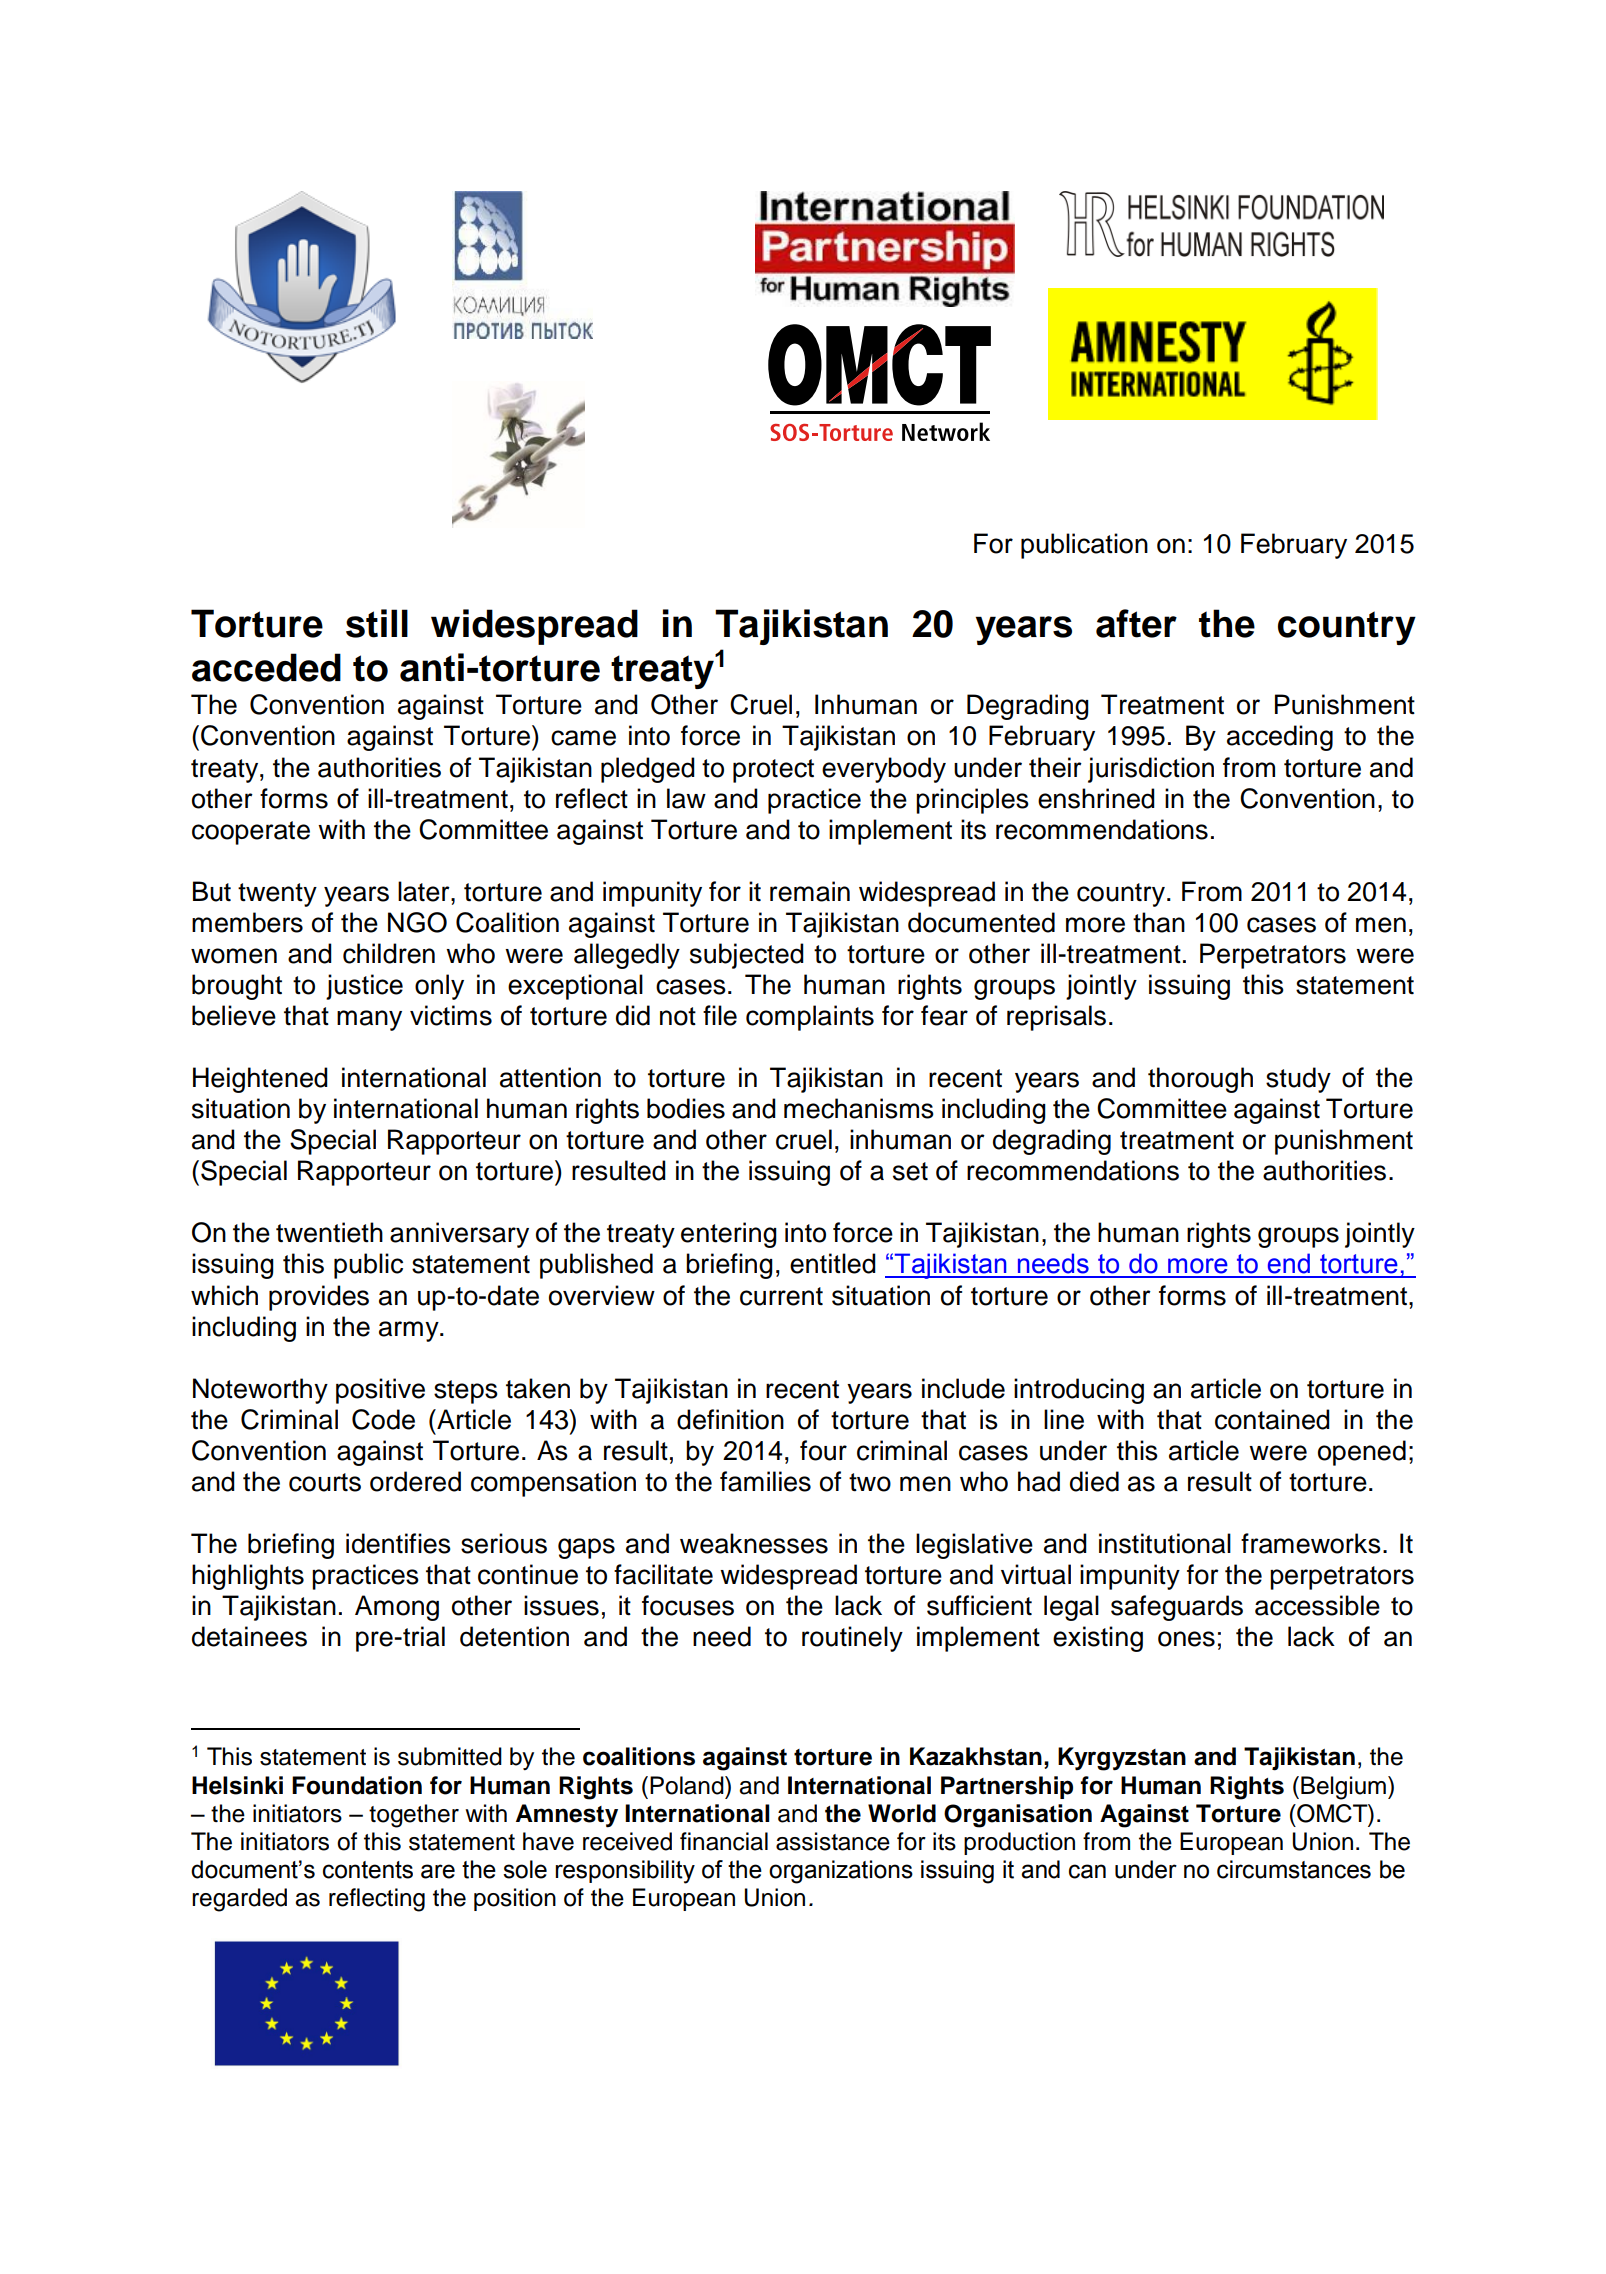 This page has width=1606, height=2274. I want to click on contents, so click(368, 1870).
